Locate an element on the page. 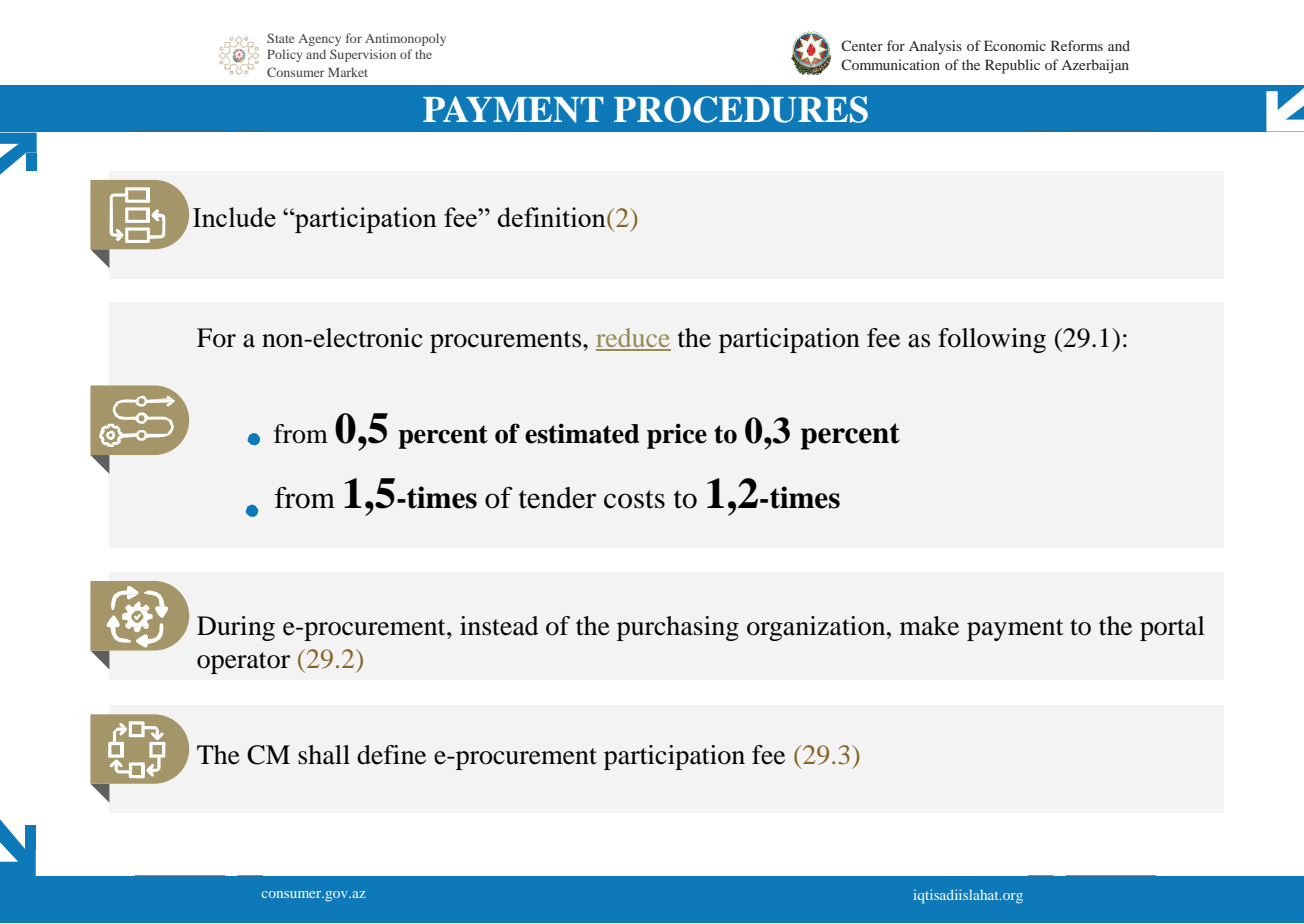 The image size is (1304, 924). Azerbaijan is located at coordinates (1095, 66).
